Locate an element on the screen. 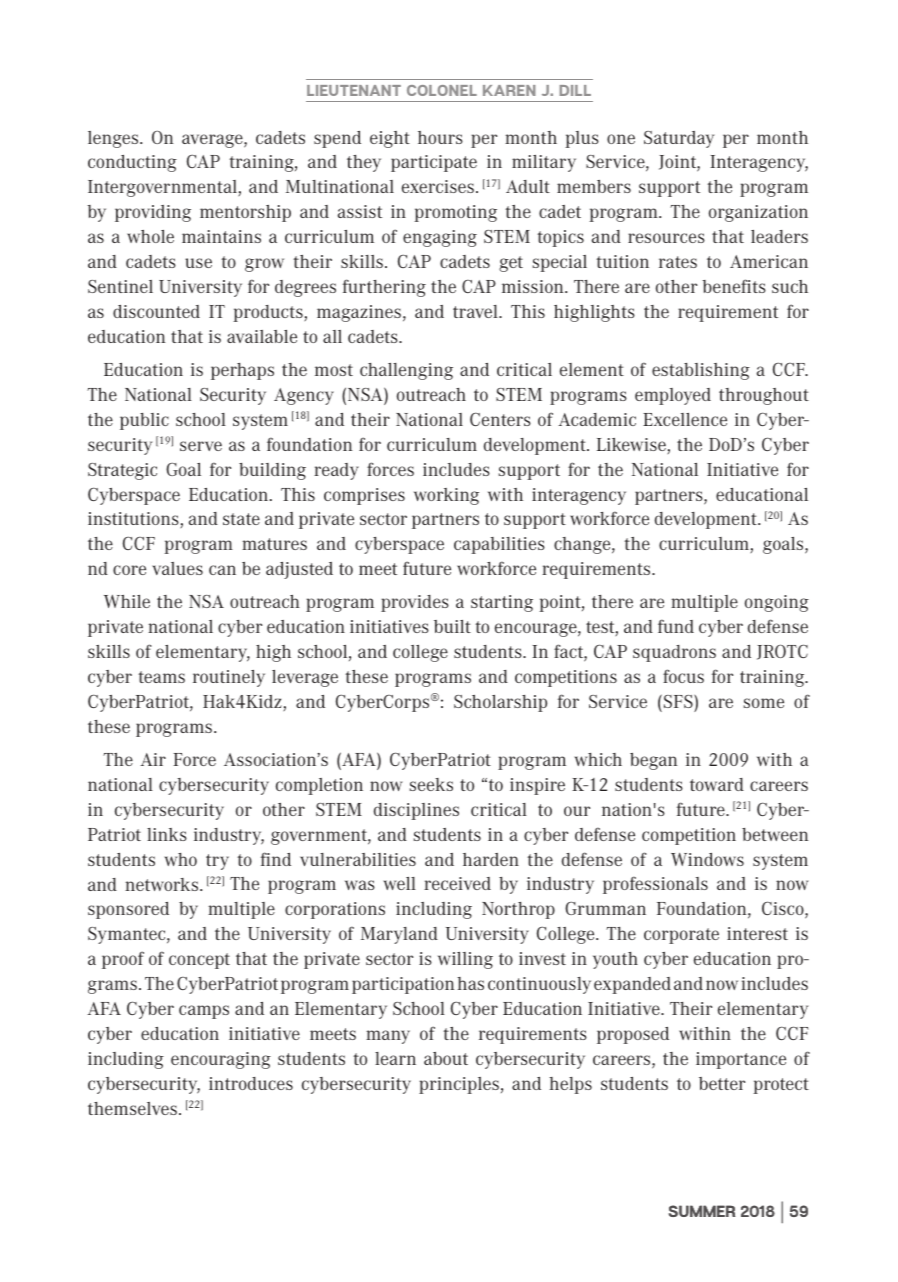  built is located at coordinates (452, 626).
